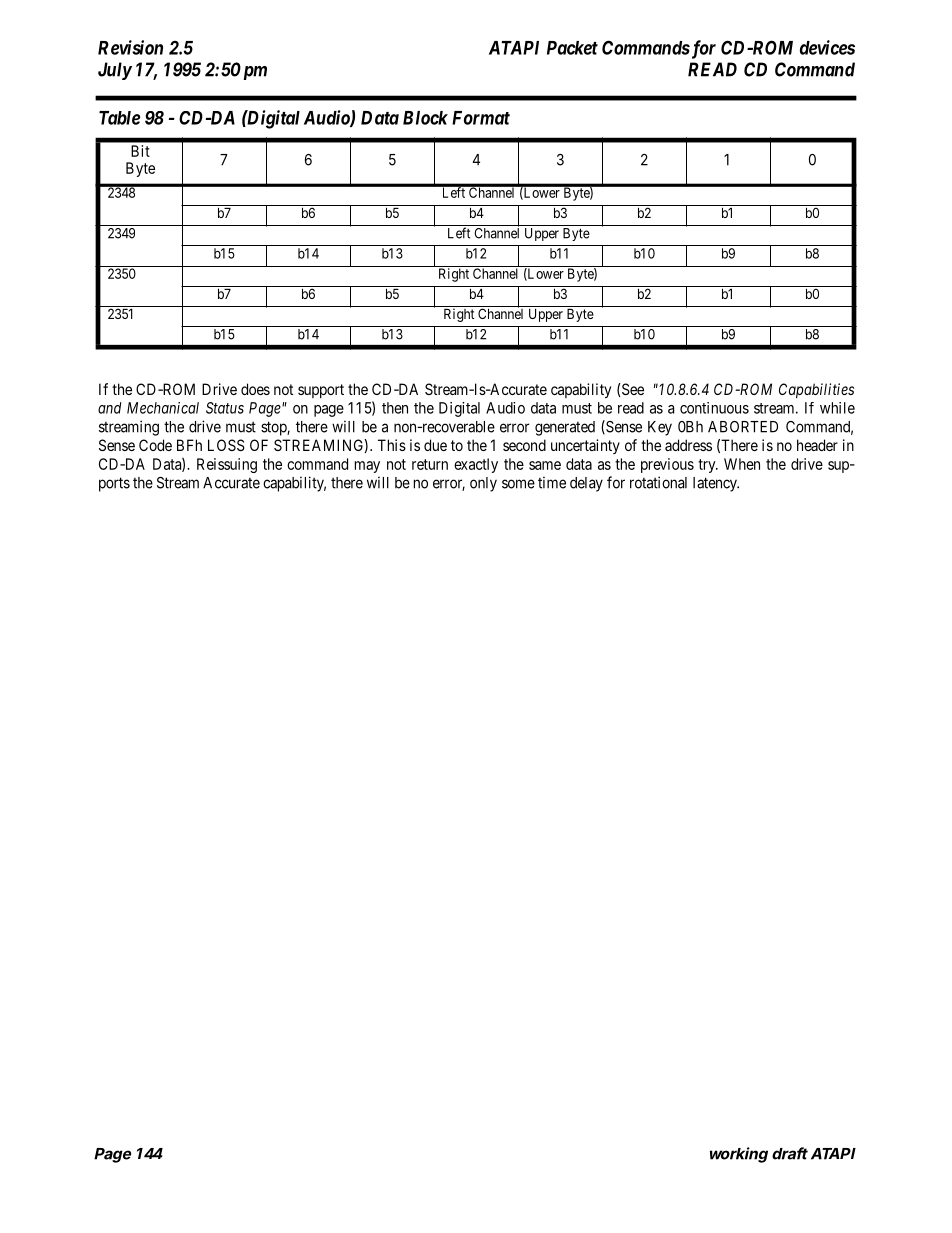  I want to click on devices, so click(827, 47).
